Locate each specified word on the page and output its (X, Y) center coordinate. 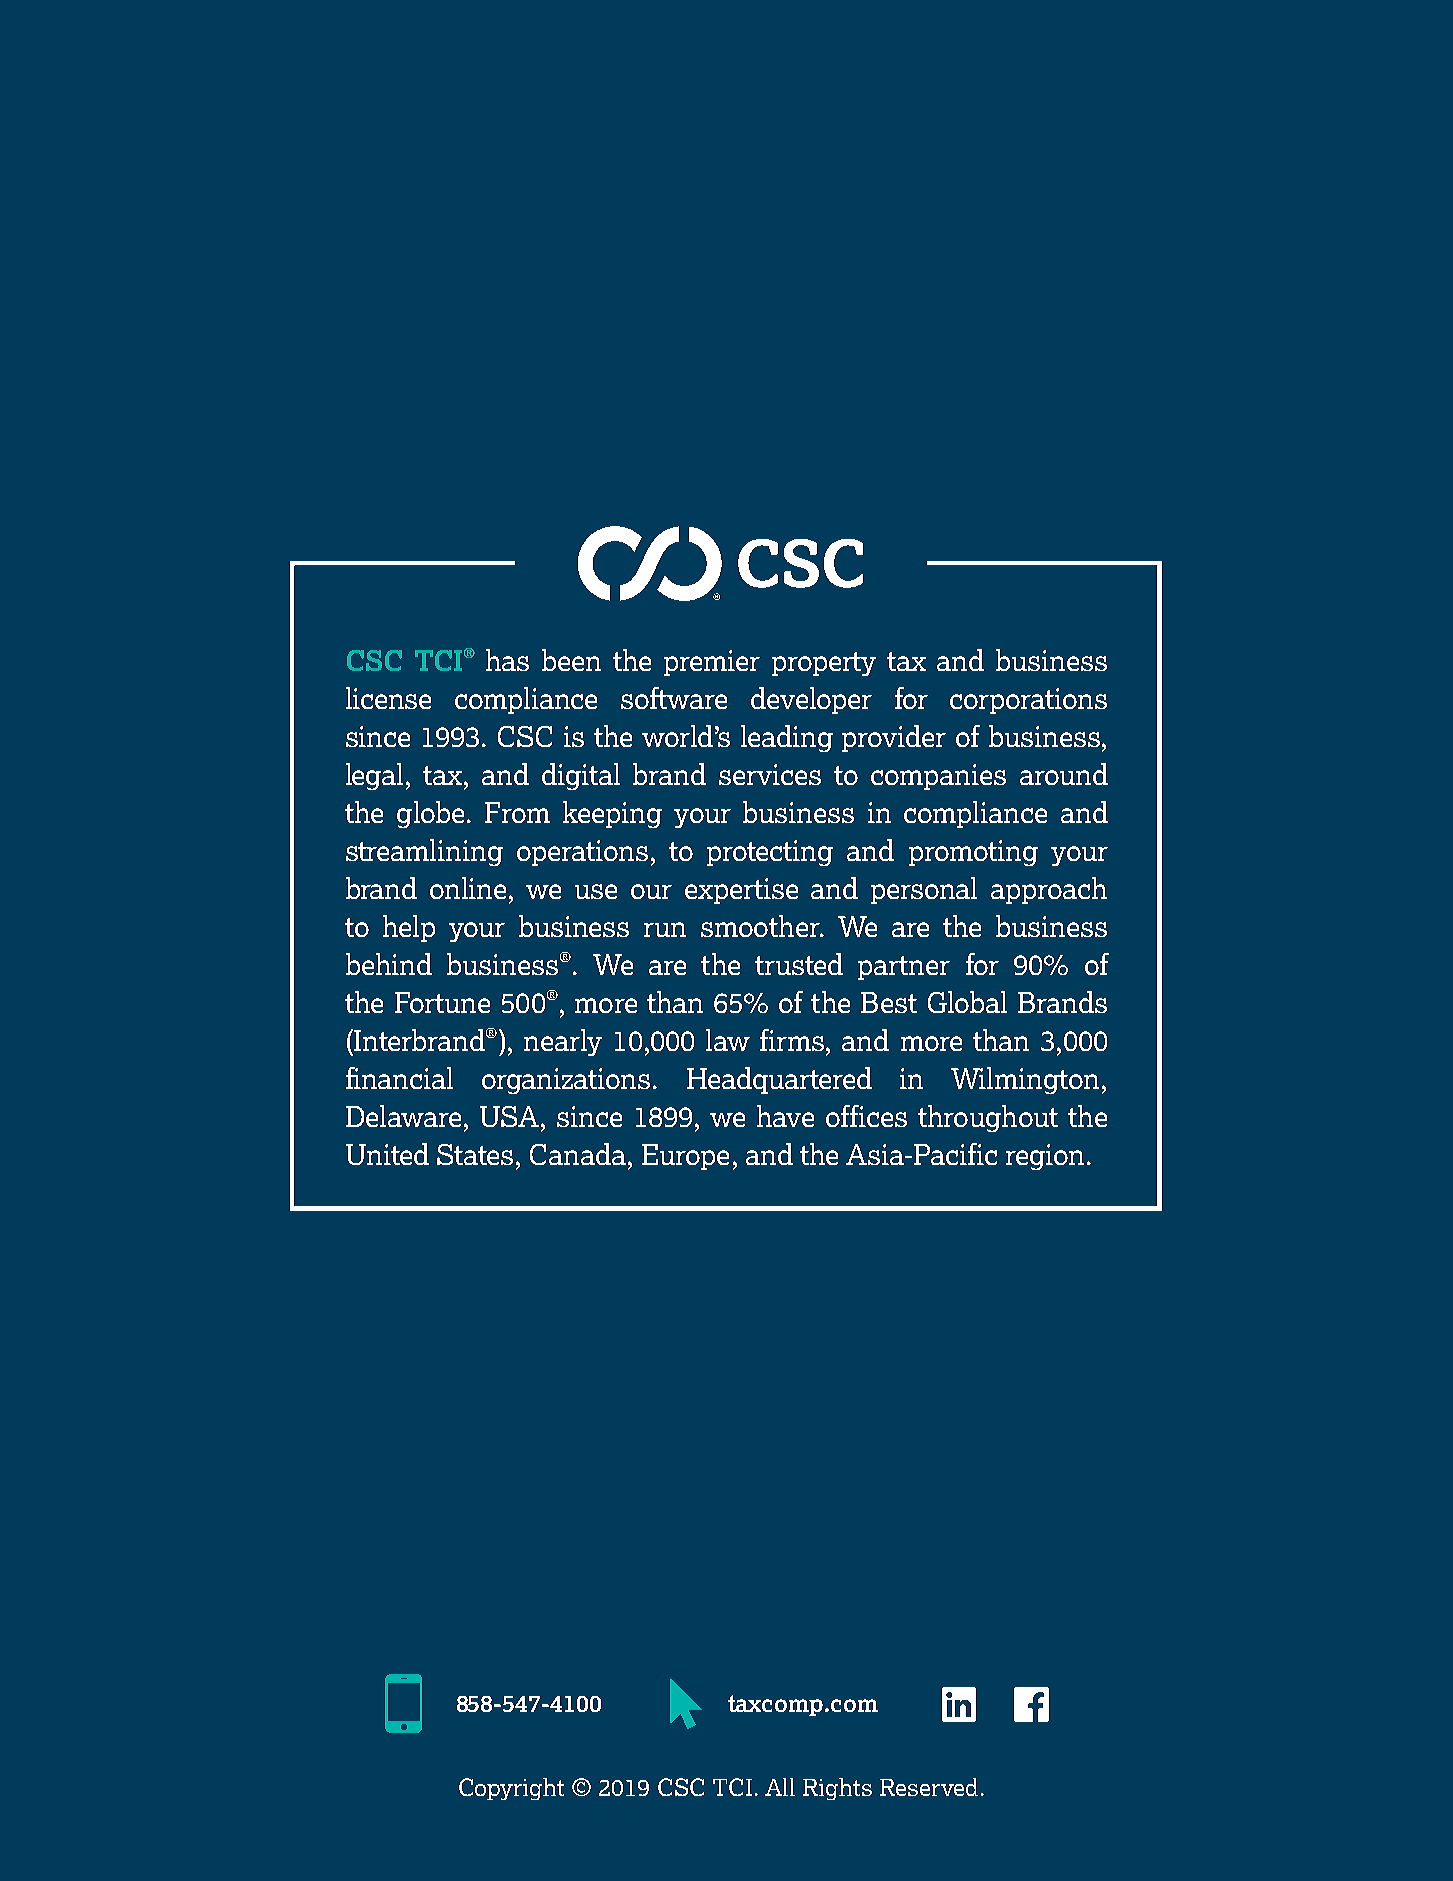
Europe (685, 1157)
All (780, 1787)
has (507, 660)
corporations (1028, 701)
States (475, 1154)
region (1047, 1157)
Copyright (511, 1789)
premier (712, 663)
